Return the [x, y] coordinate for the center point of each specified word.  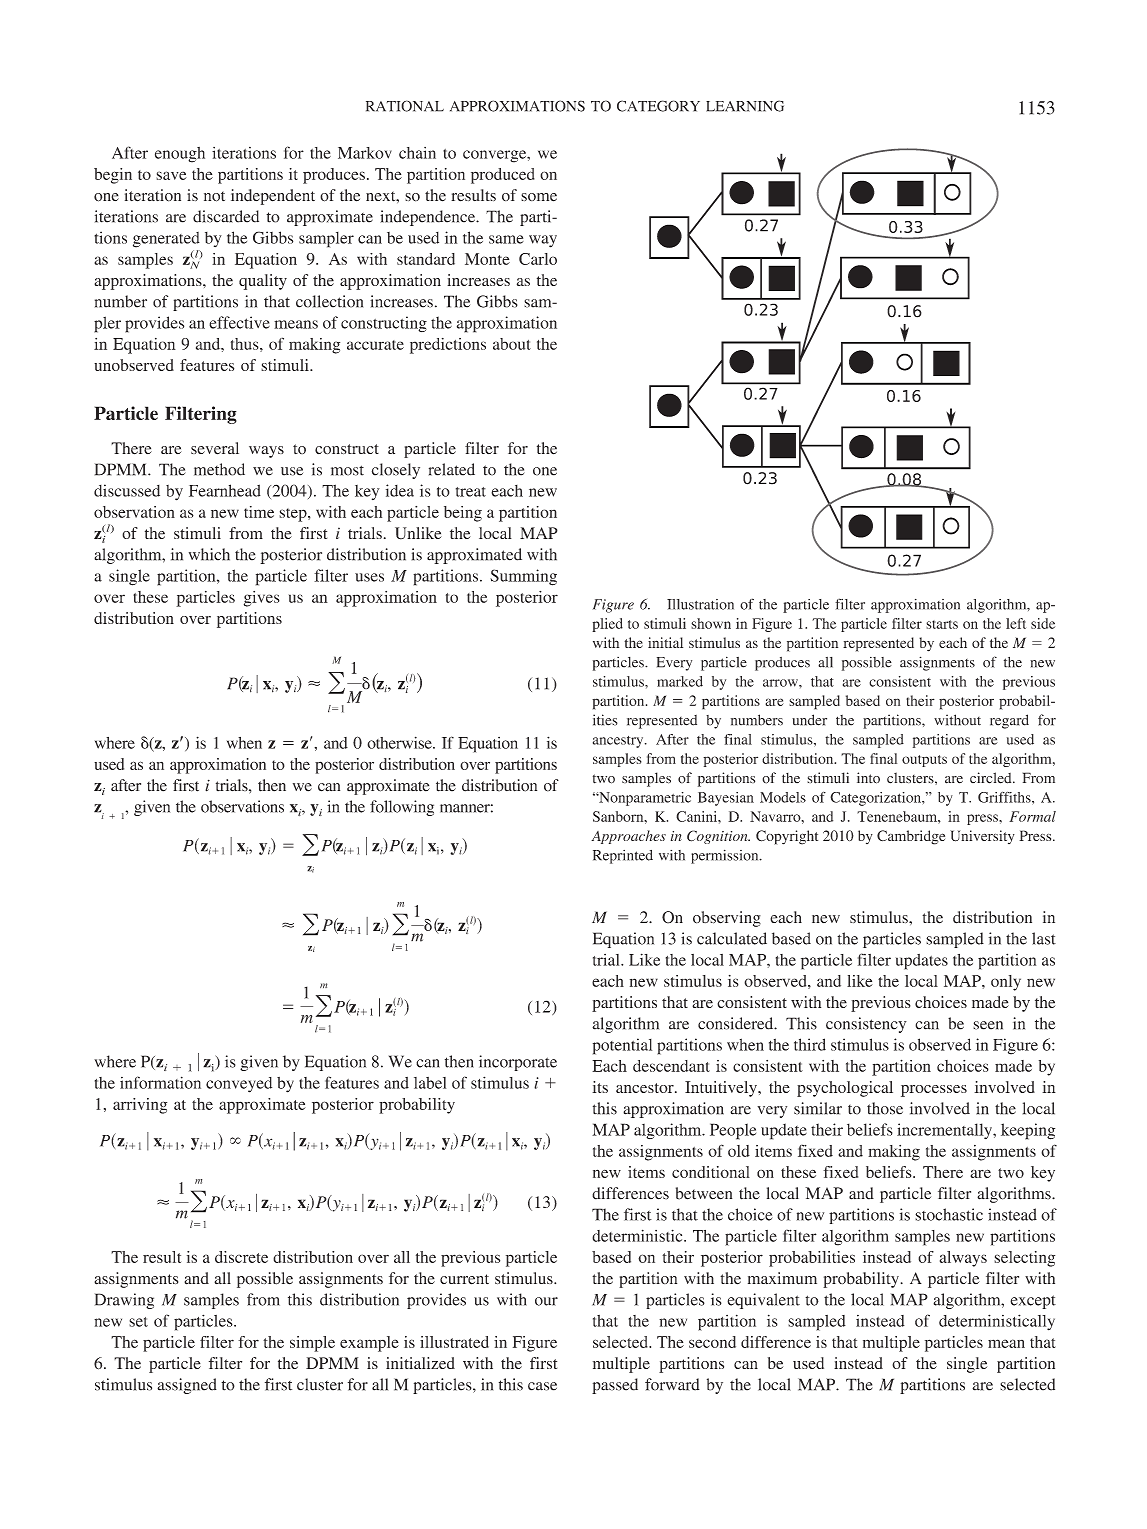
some [539, 197]
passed [615, 1386]
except [1033, 1302]
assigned [187, 1386]
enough [180, 155]
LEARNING [745, 106]
